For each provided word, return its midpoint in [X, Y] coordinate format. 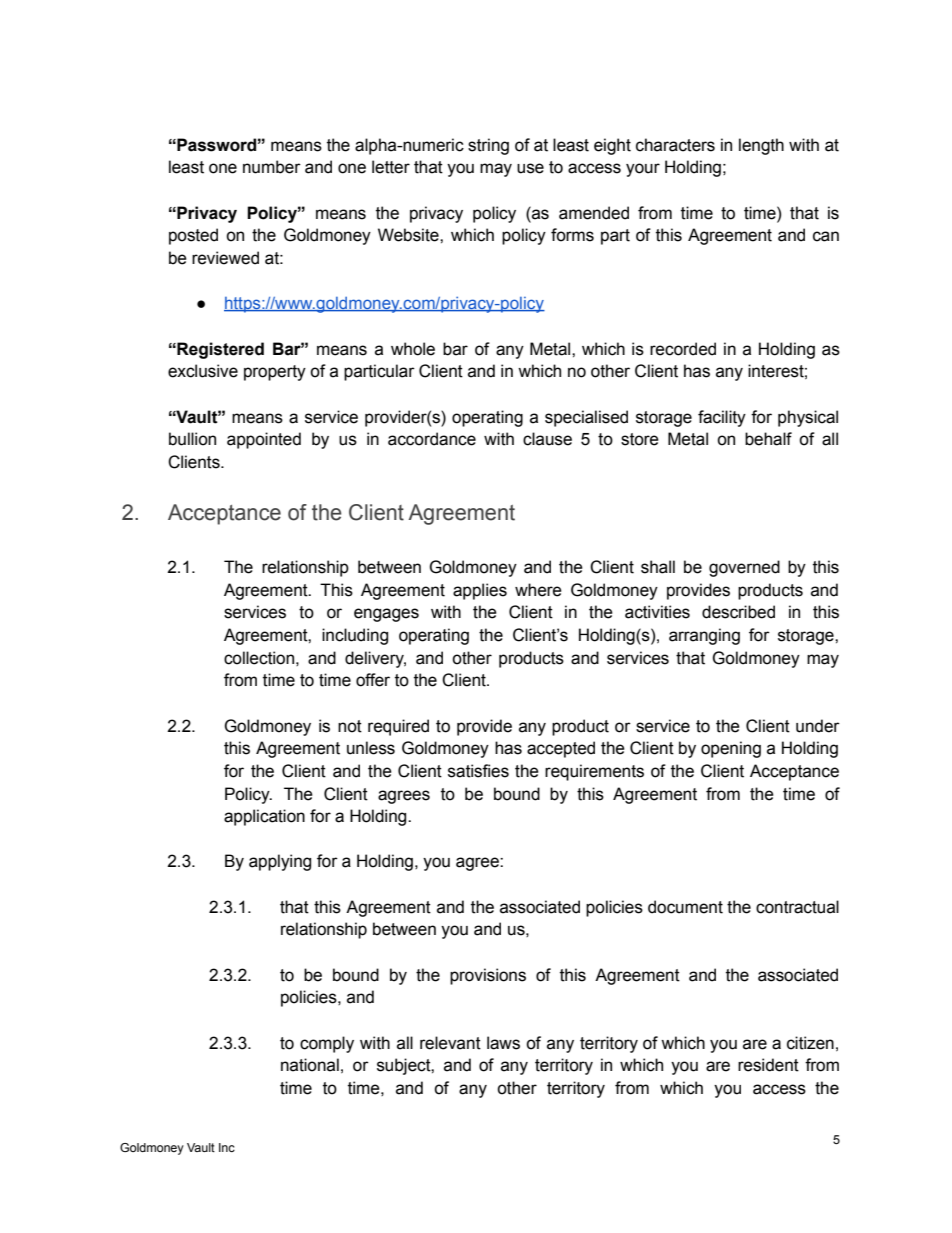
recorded [683, 349]
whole [413, 349]
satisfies [478, 771]
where [538, 590]
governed [744, 568]
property [275, 373]
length [761, 146]
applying [280, 862]
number [272, 167]
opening [731, 749]
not [350, 726]
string [488, 146]
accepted [561, 749]
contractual [797, 907]
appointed [264, 440]
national [310, 1065]
